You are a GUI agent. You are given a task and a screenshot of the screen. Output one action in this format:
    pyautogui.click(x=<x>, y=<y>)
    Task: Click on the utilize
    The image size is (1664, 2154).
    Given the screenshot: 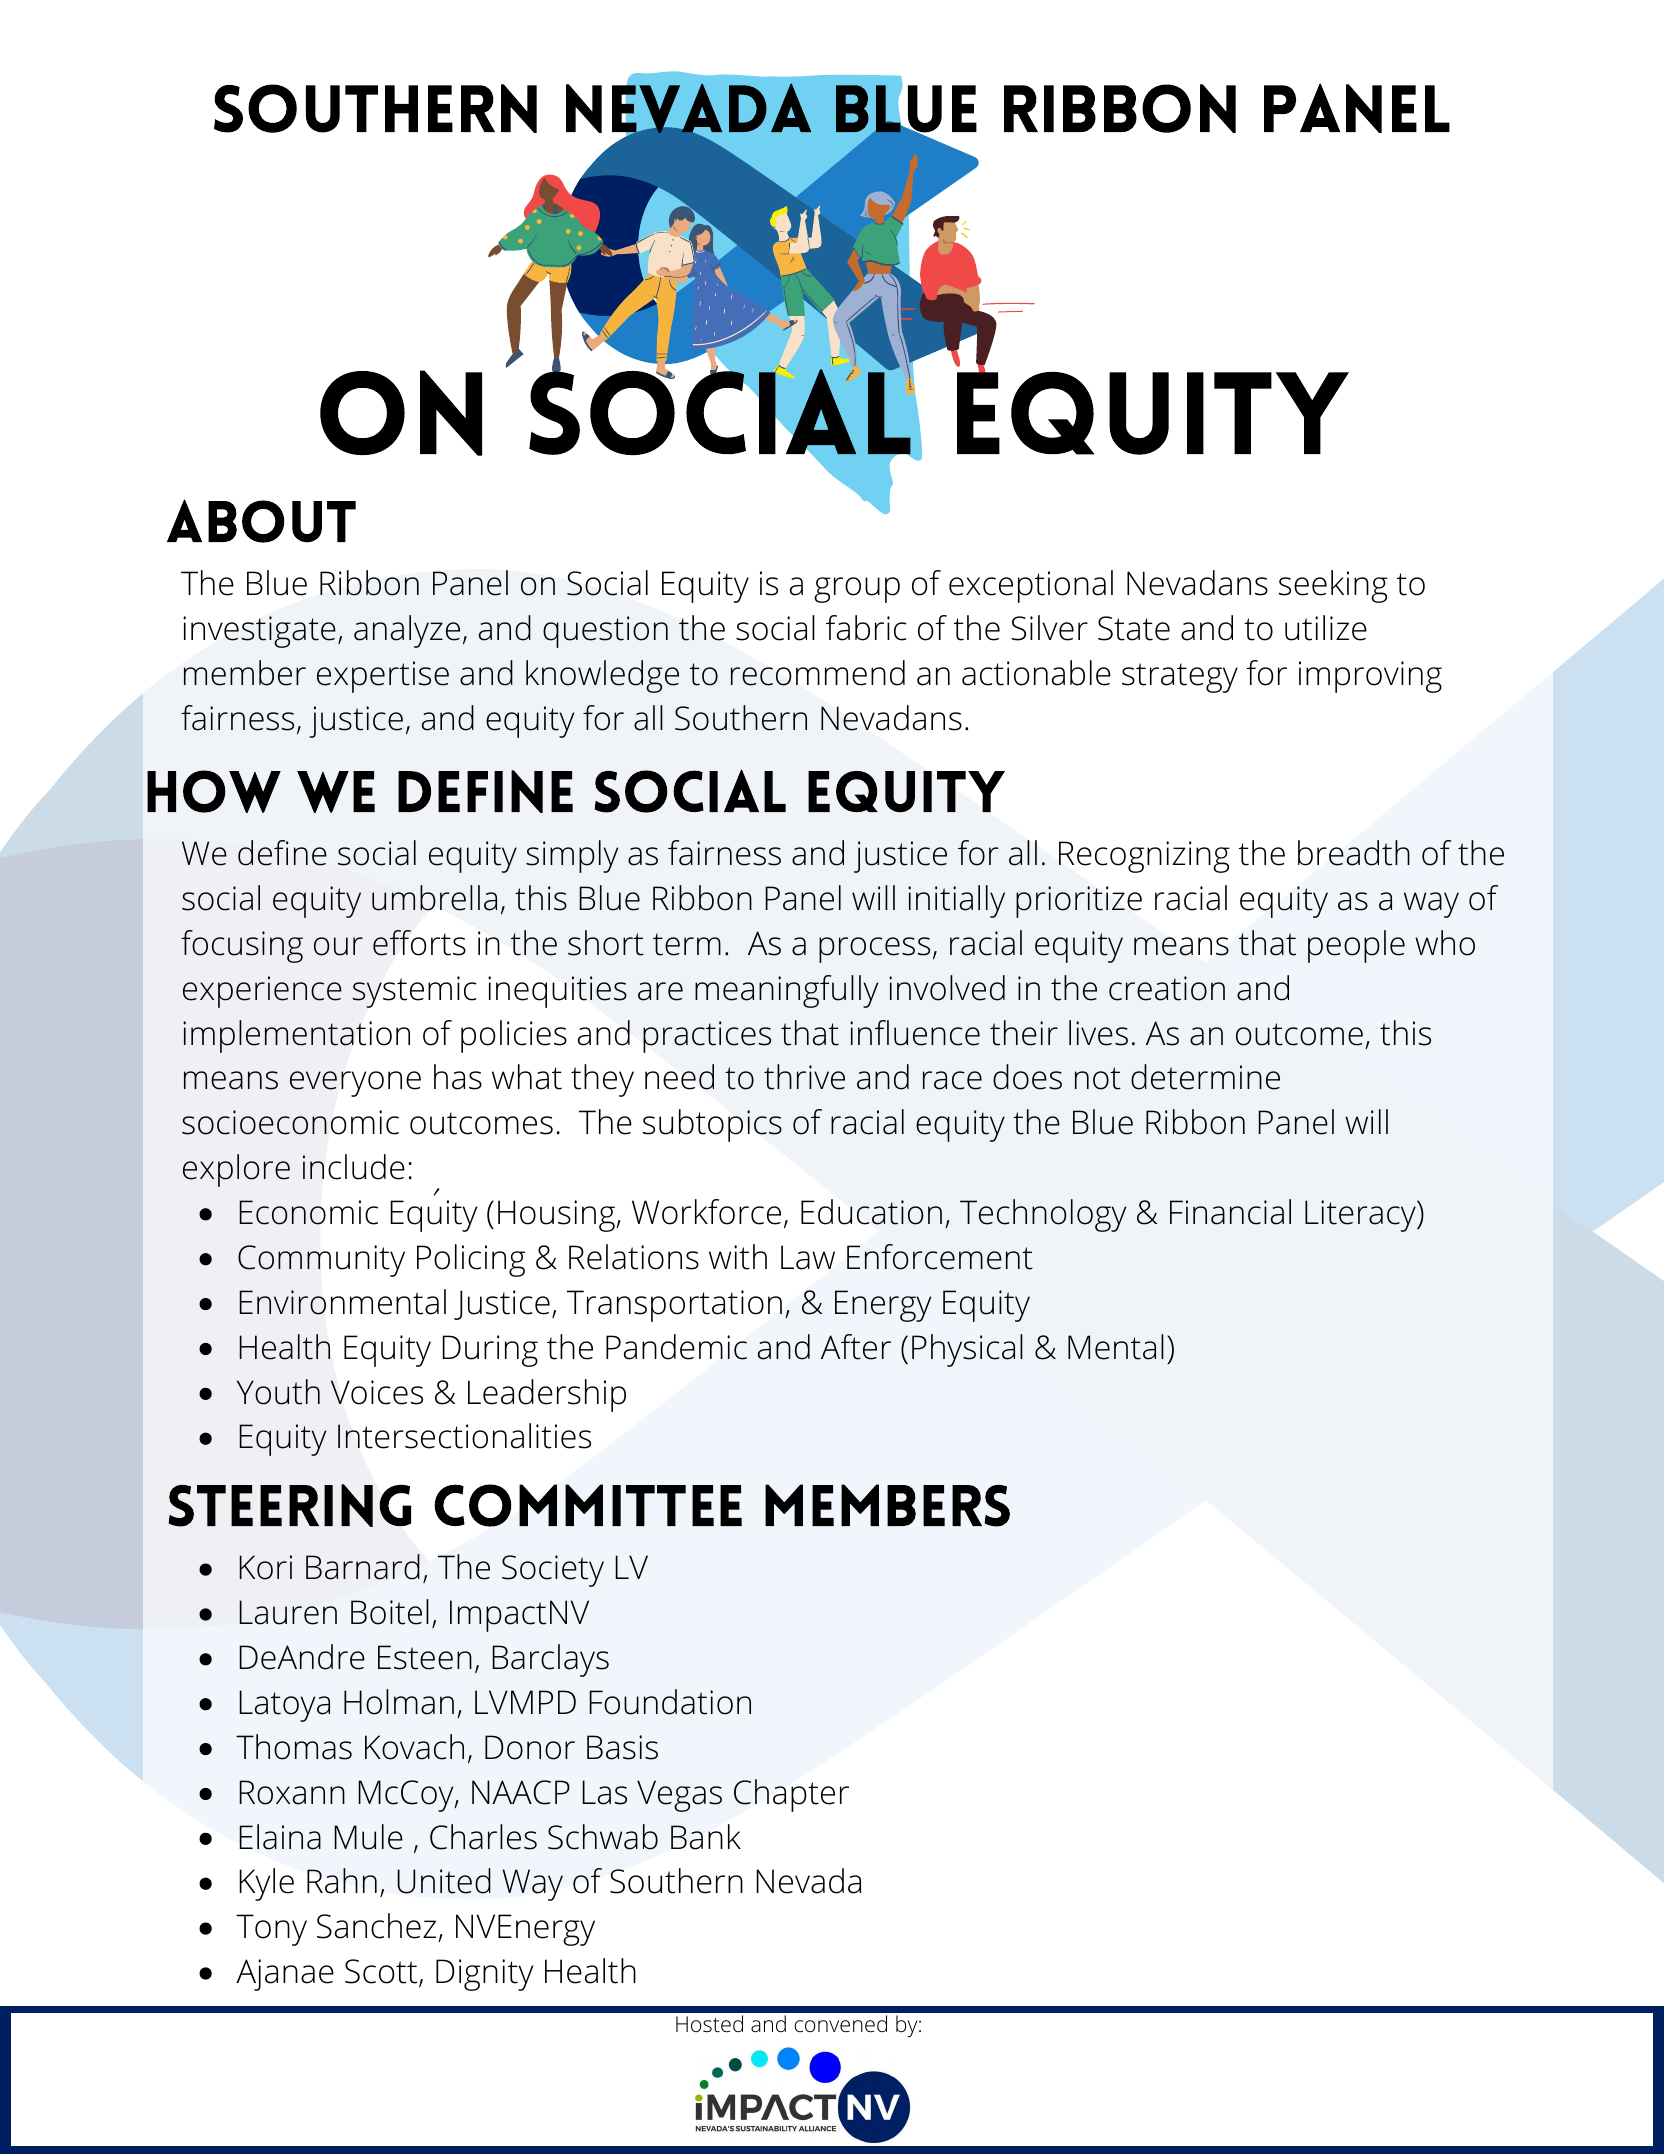 What is the action you would take?
    pyautogui.click(x=1326, y=628)
